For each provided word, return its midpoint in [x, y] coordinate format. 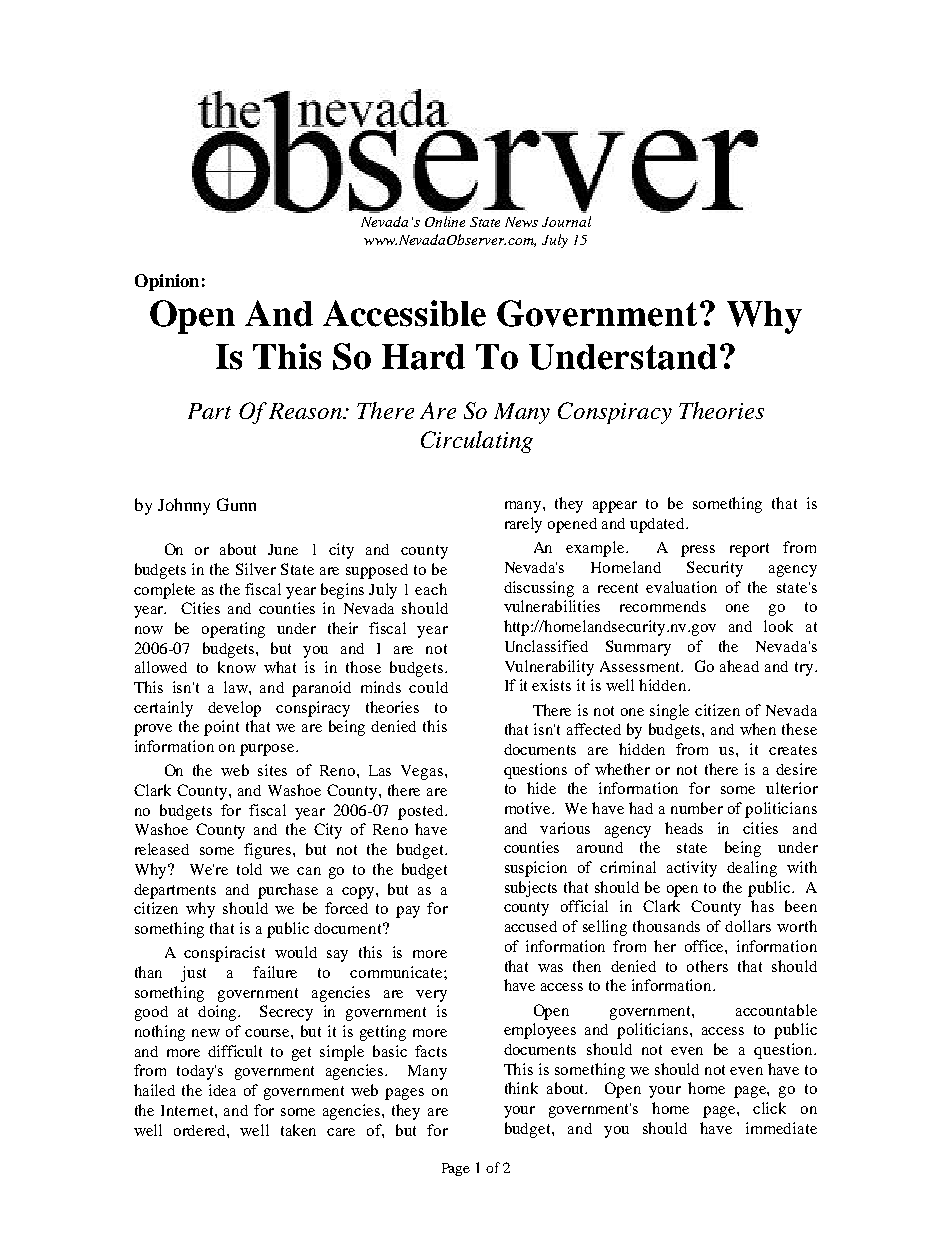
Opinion [167, 282]
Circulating [477, 442]
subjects [531, 889]
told [249, 869]
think [521, 1088]
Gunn [236, 504]
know [237, 667]
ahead [739, 666]
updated [658, 525]
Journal [566, 221]
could [428, 687]
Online [445, 221]
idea [222, 1090]
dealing [752, 869]
